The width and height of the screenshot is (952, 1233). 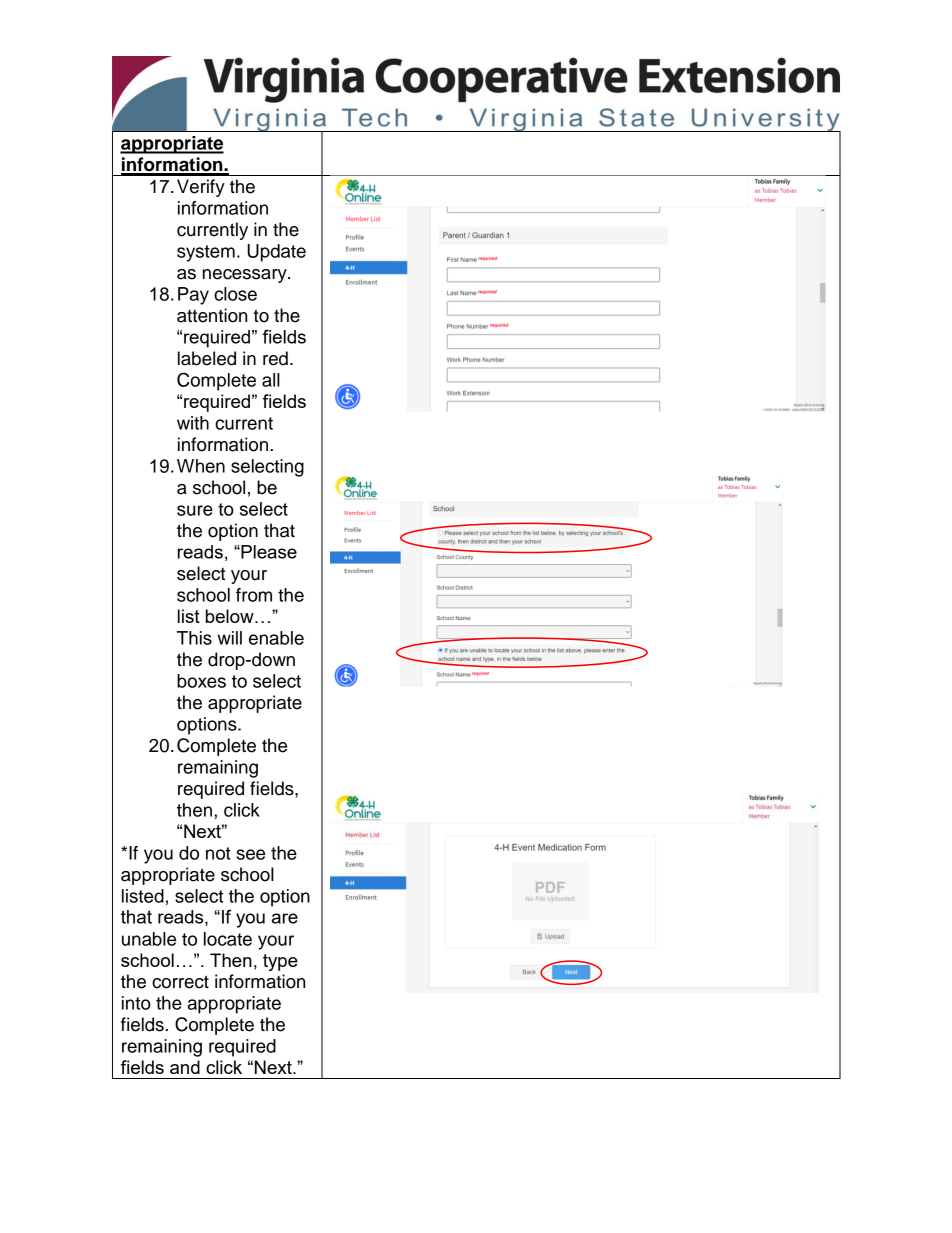 I want to click on will, so click(x=229, y=638).
